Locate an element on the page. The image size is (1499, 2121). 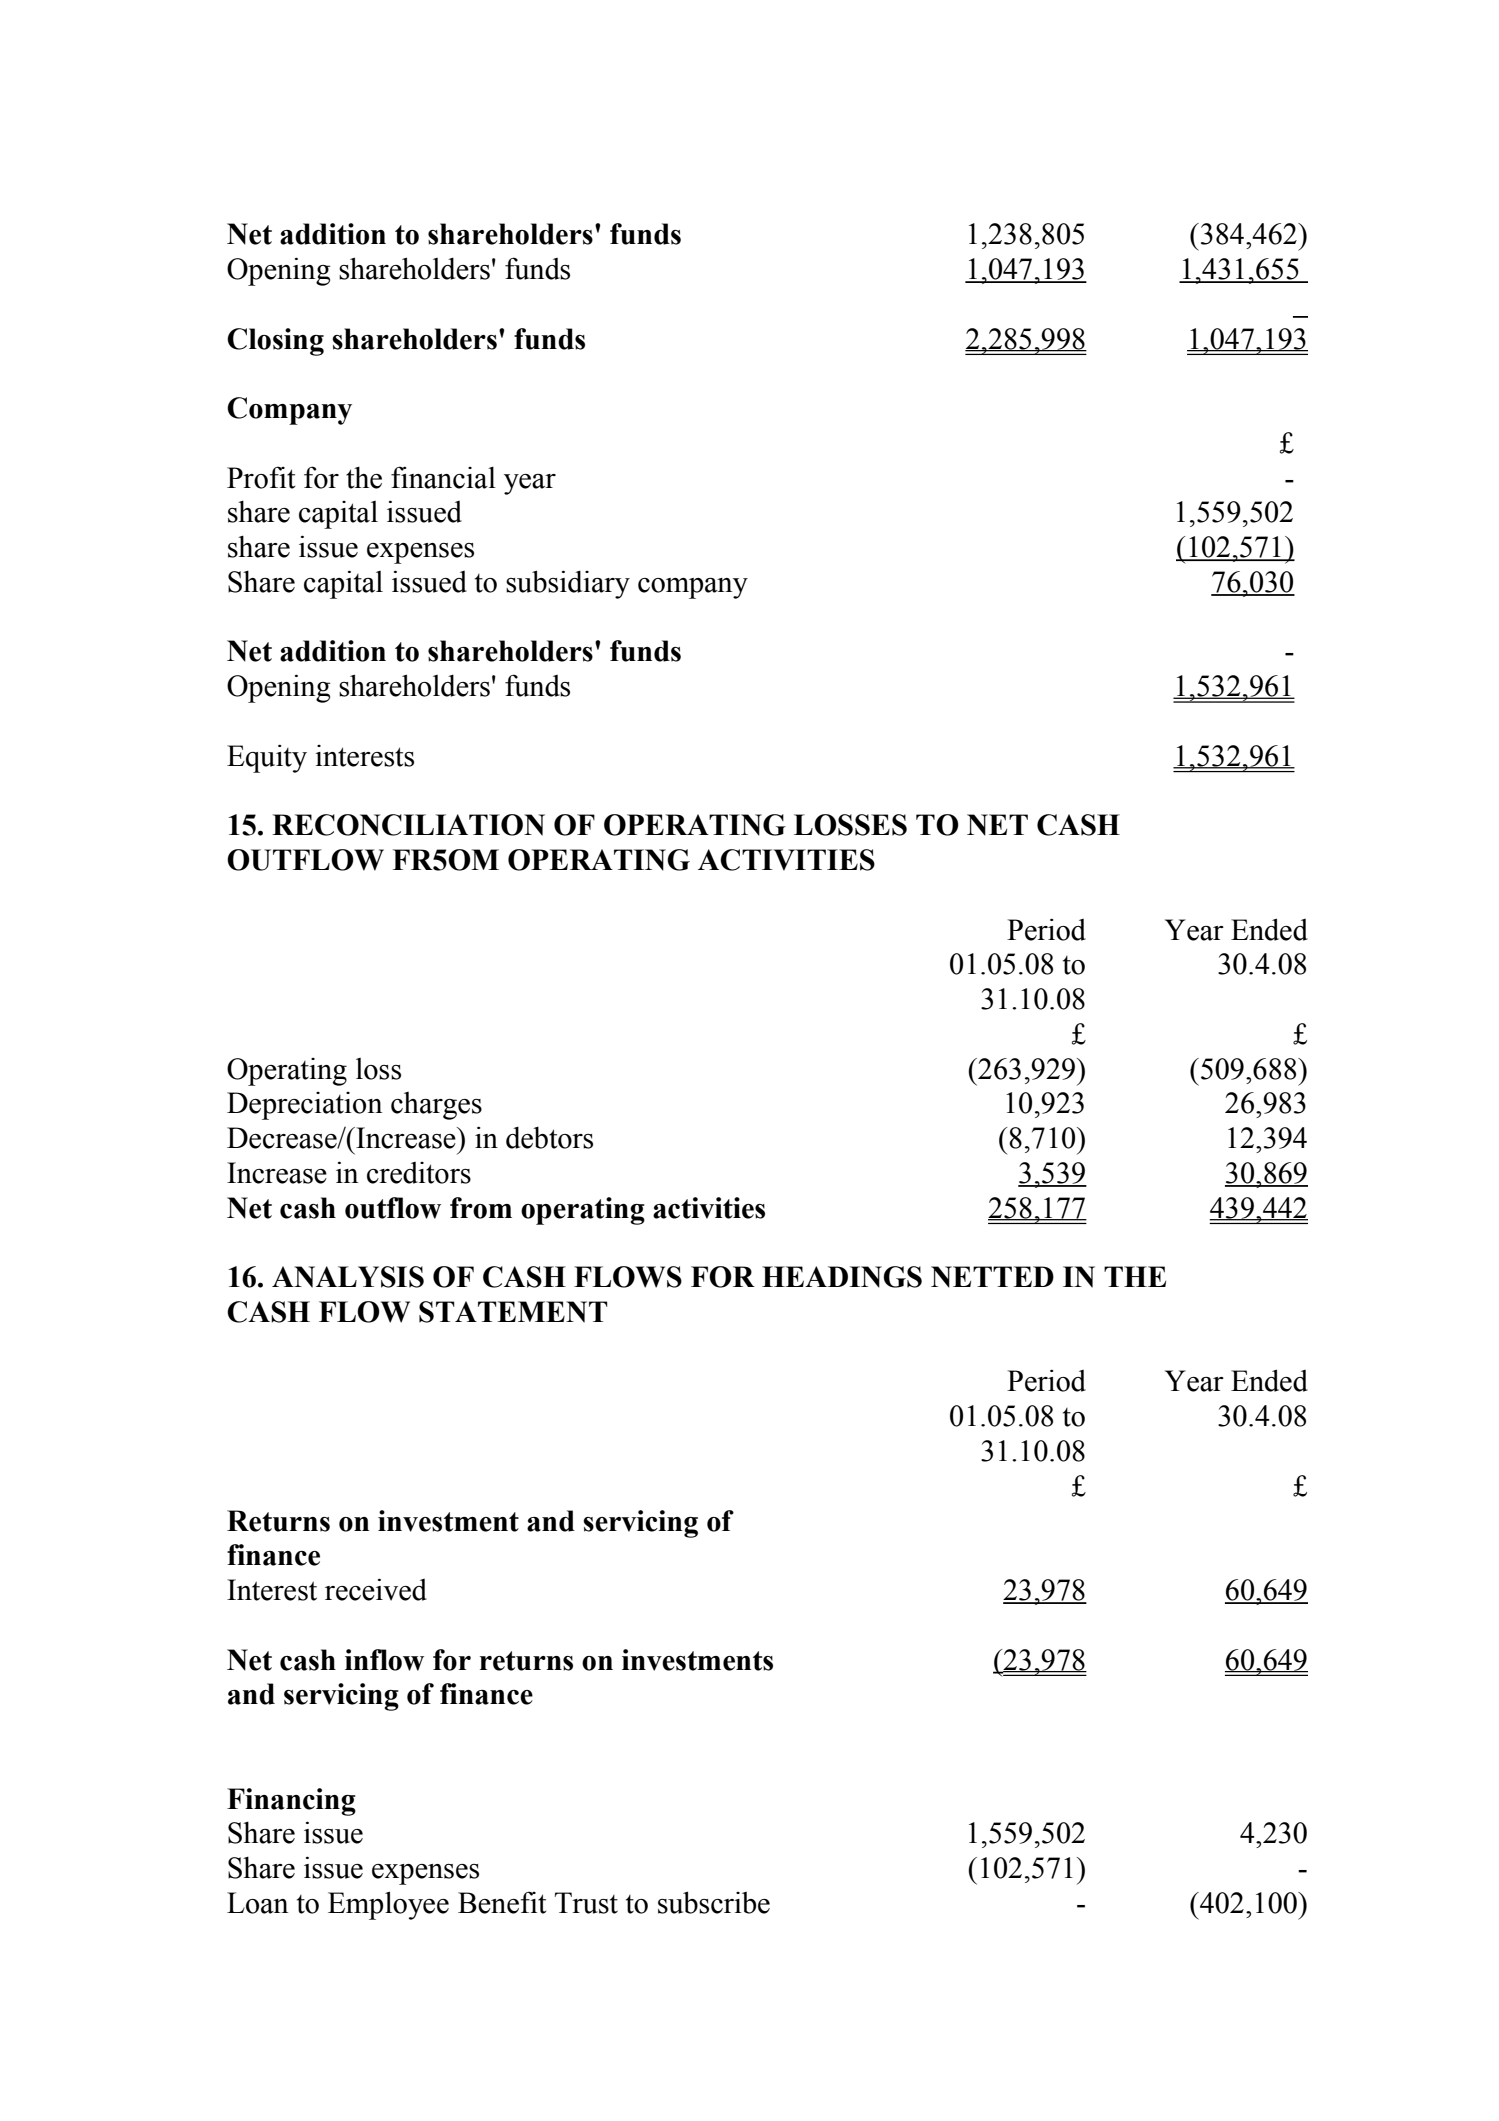
RECONCILIATION is located at coordinates (408, 825).
